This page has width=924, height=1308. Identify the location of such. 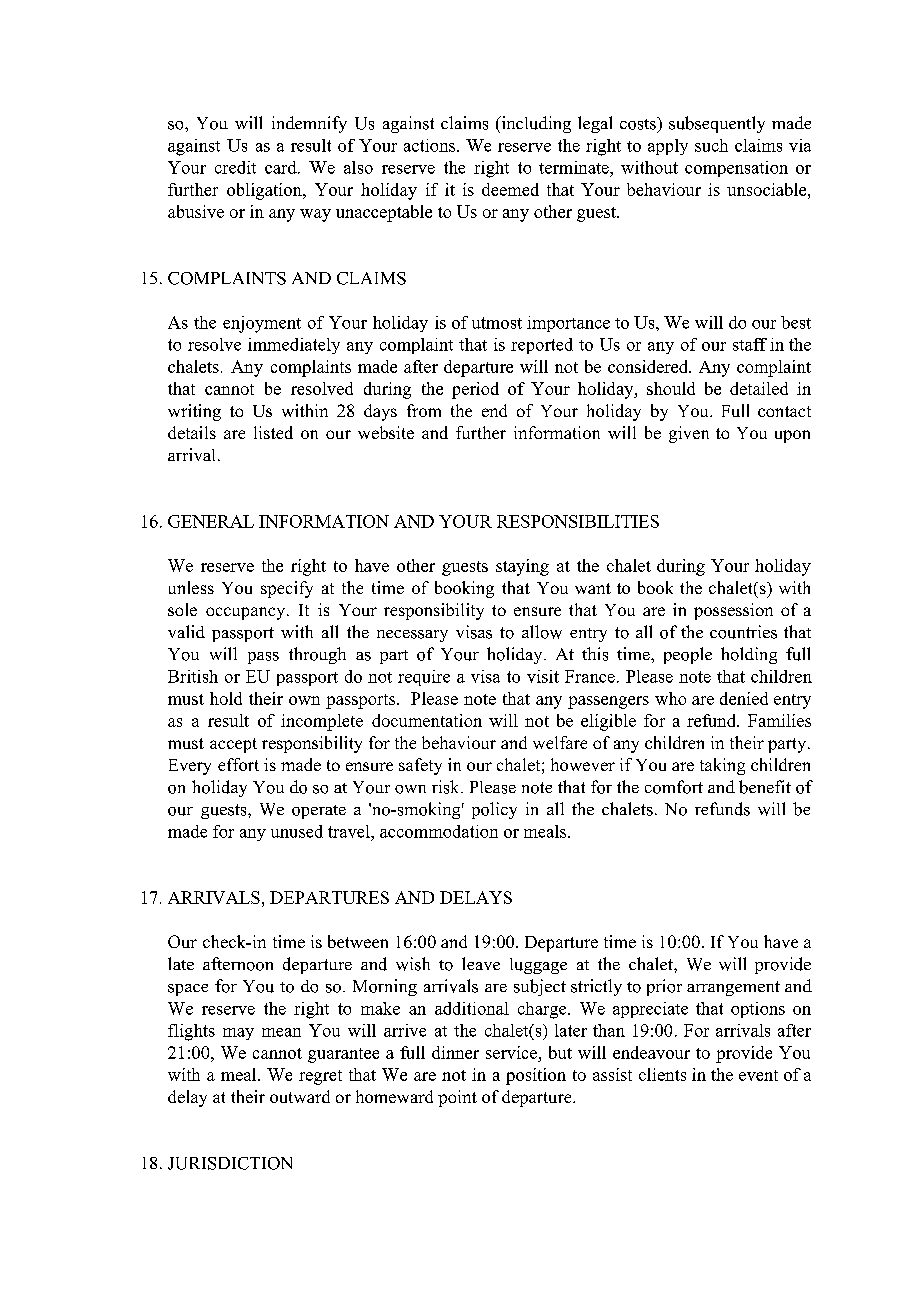
(711, 145).
